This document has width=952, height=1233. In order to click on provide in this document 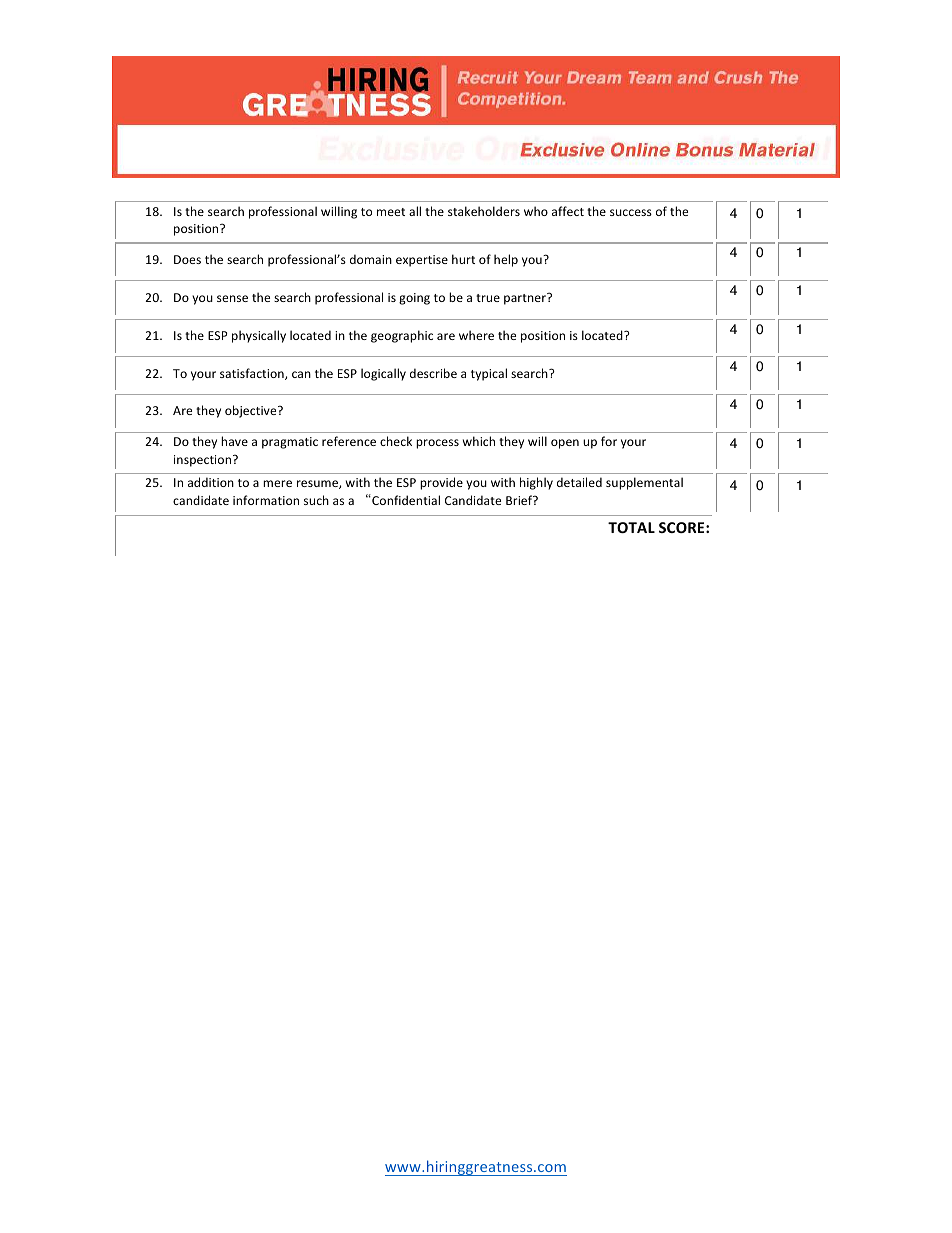, I will do `click(441, 483)`.
